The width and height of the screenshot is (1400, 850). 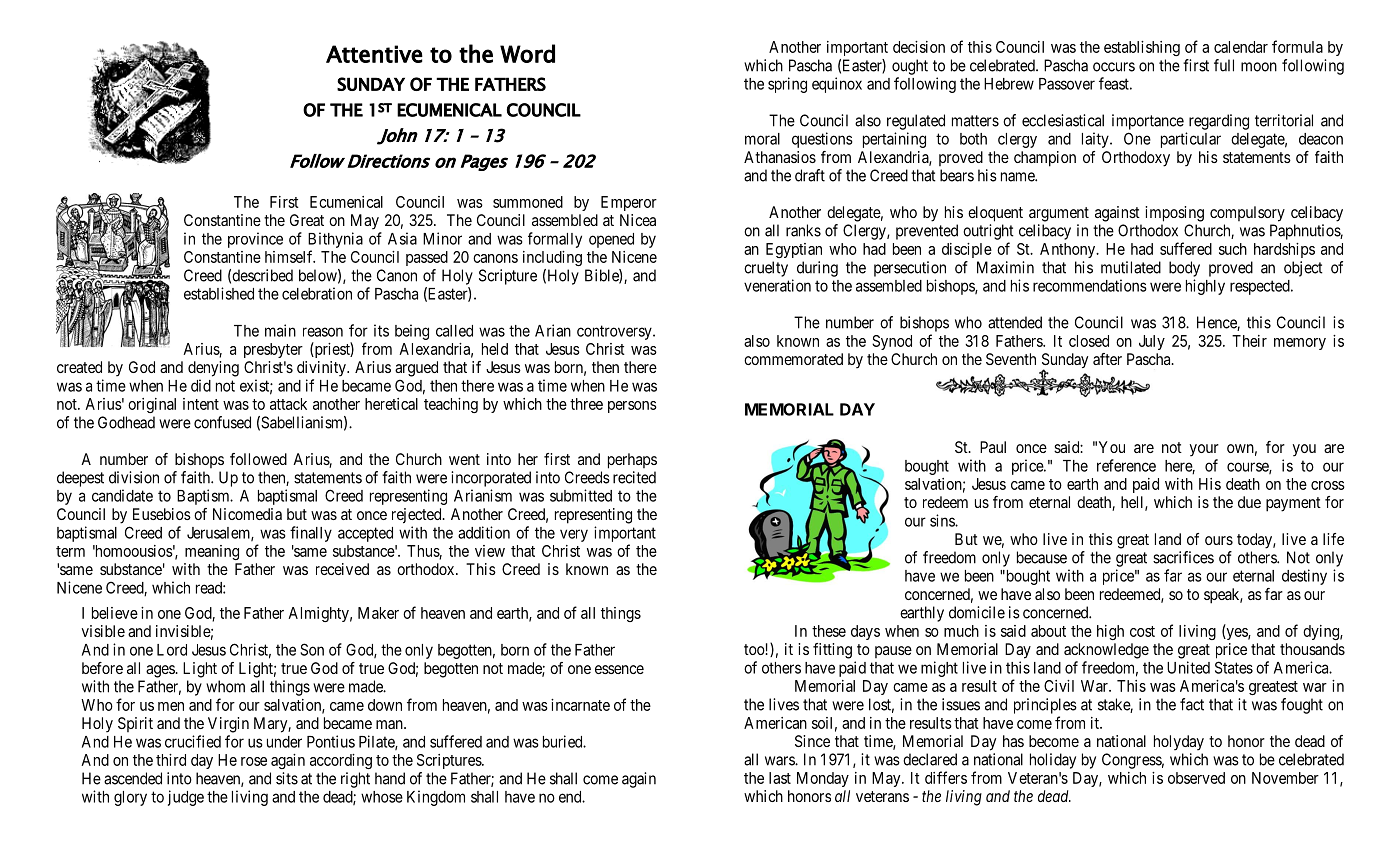 What do you see at coordinates (374, 54) in the screenshot?
I see `Attentive` at bounding box center [374, 54].
